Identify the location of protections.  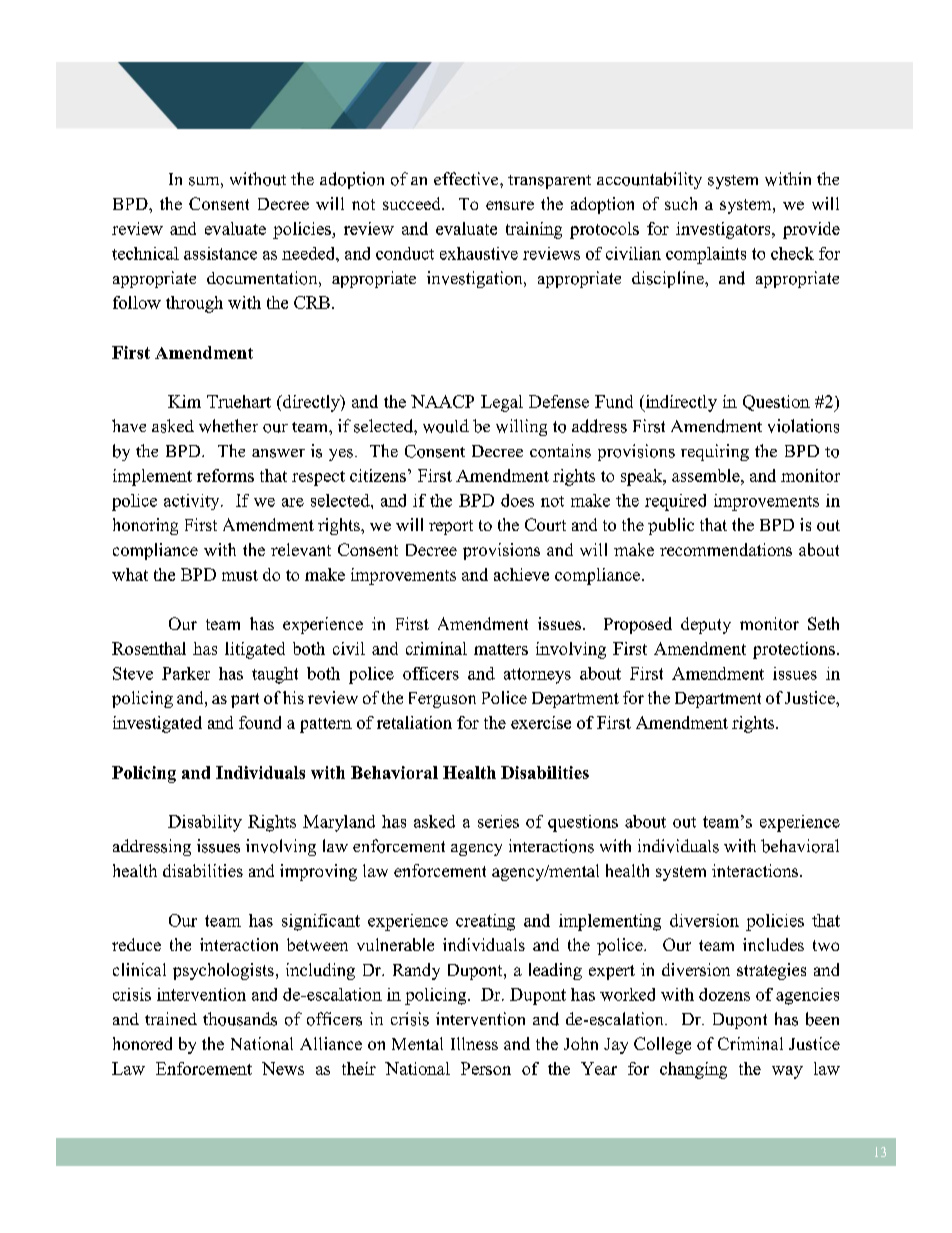
(794, 650).
